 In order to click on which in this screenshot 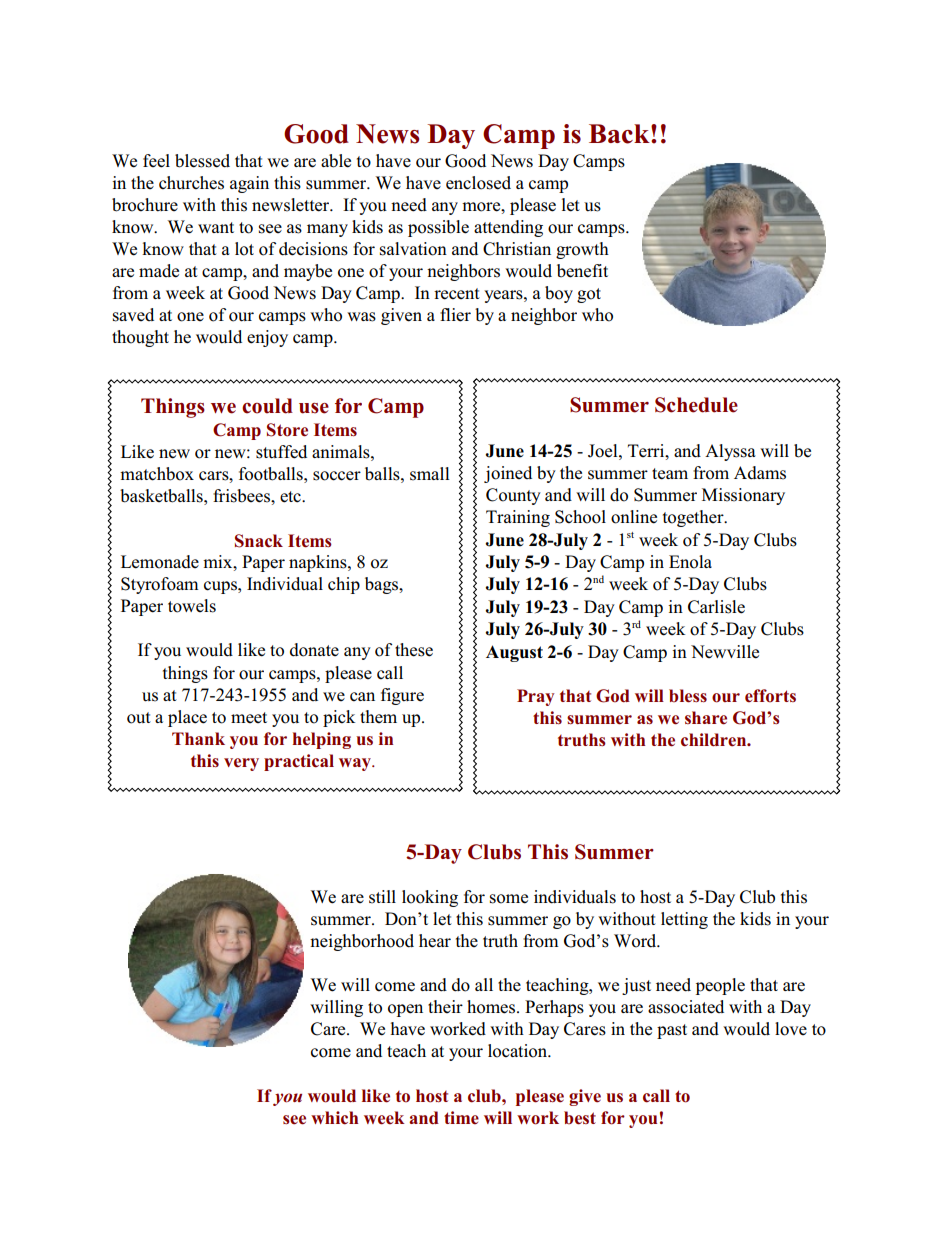, I will do `click(334, 1118)`.
